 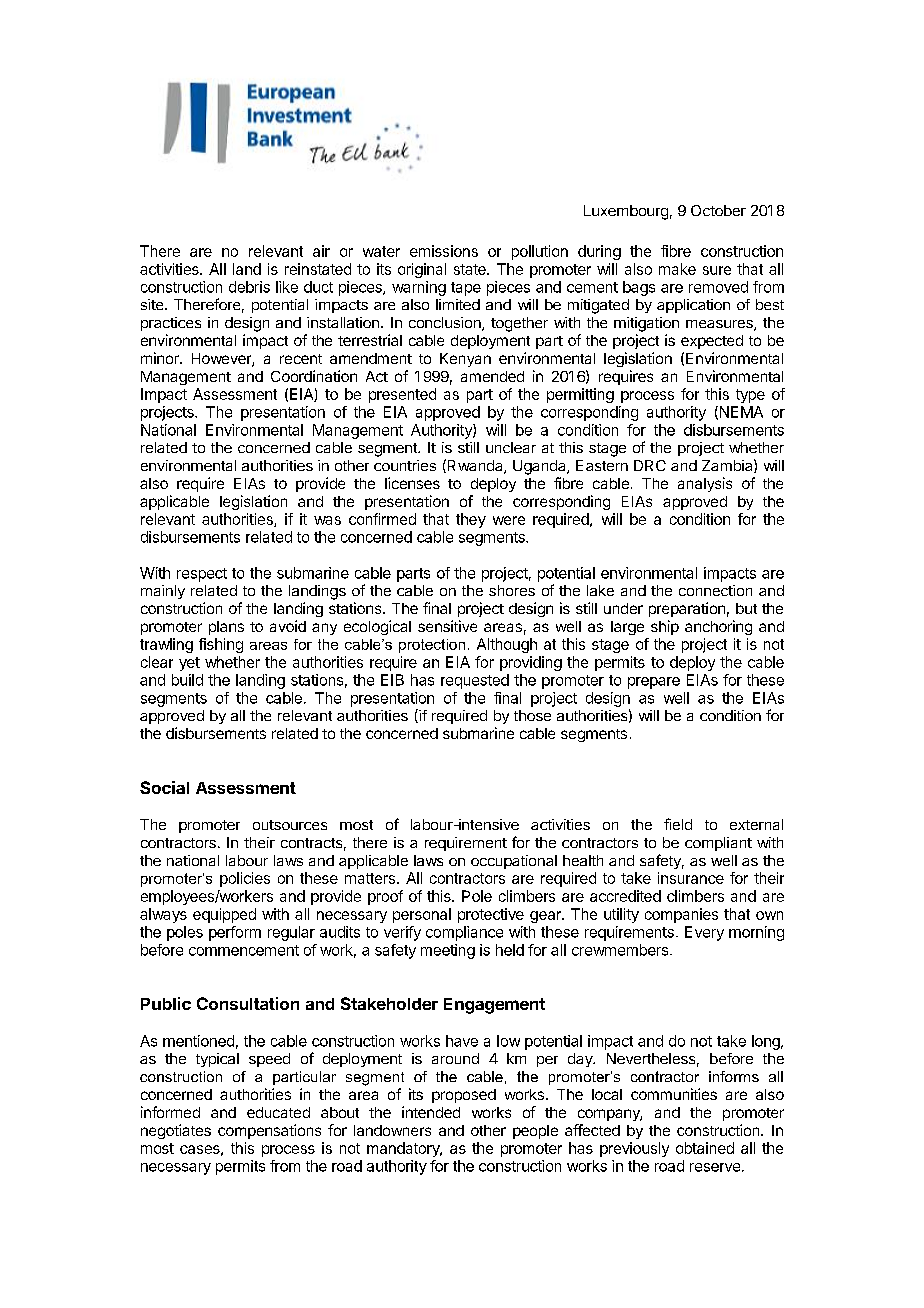 What do you see at coordinates (447, 626) in the page?
I see `sensitive` at bounding box center [447, 626].
